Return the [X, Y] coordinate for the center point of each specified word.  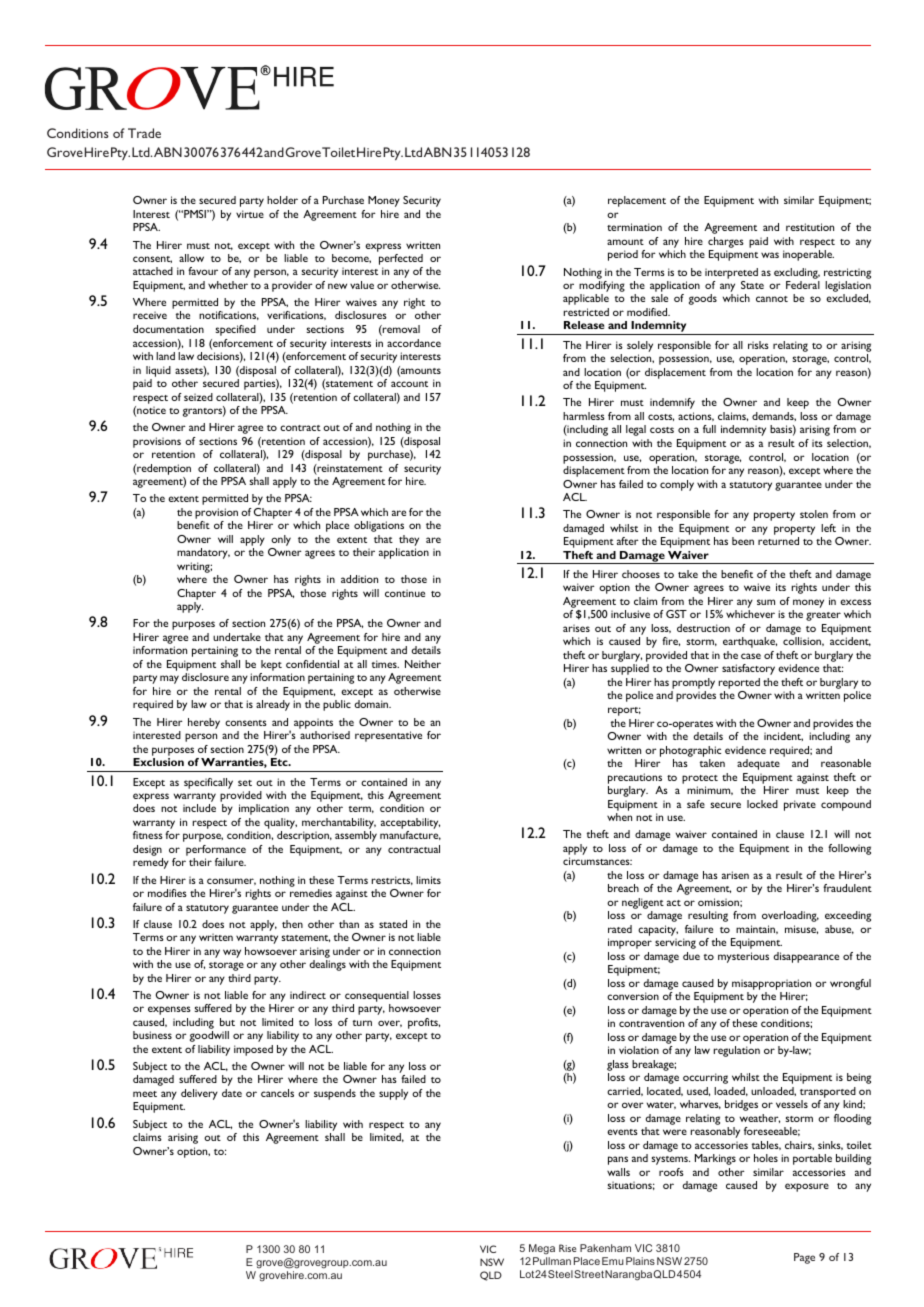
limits [428, 880]
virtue [250, 214]
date [232, 1093]
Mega [542, 1249]
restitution [810, 227]
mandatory [203, 553]
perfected [401, 261]
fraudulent [847, 888]
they [409, 540]
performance [216, 852]
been [743, 541]
